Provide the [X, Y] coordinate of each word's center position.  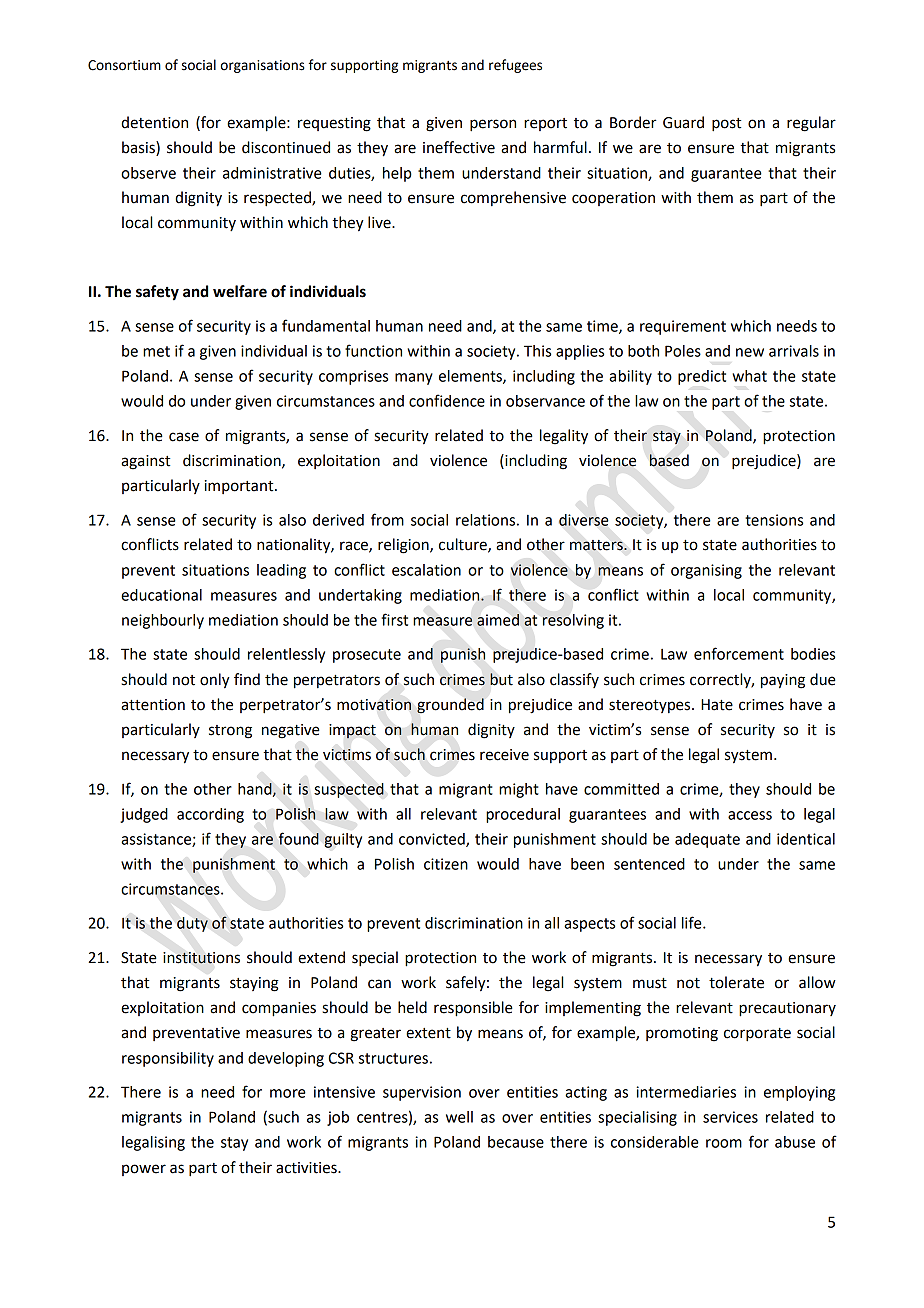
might [519, 790]
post [726, 125]
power [144, 1170]
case [184, 437]
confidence [447, 400]
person [493, 125]
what [749, 376]
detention [154, 122]
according [210, 815]
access [750, 815]
